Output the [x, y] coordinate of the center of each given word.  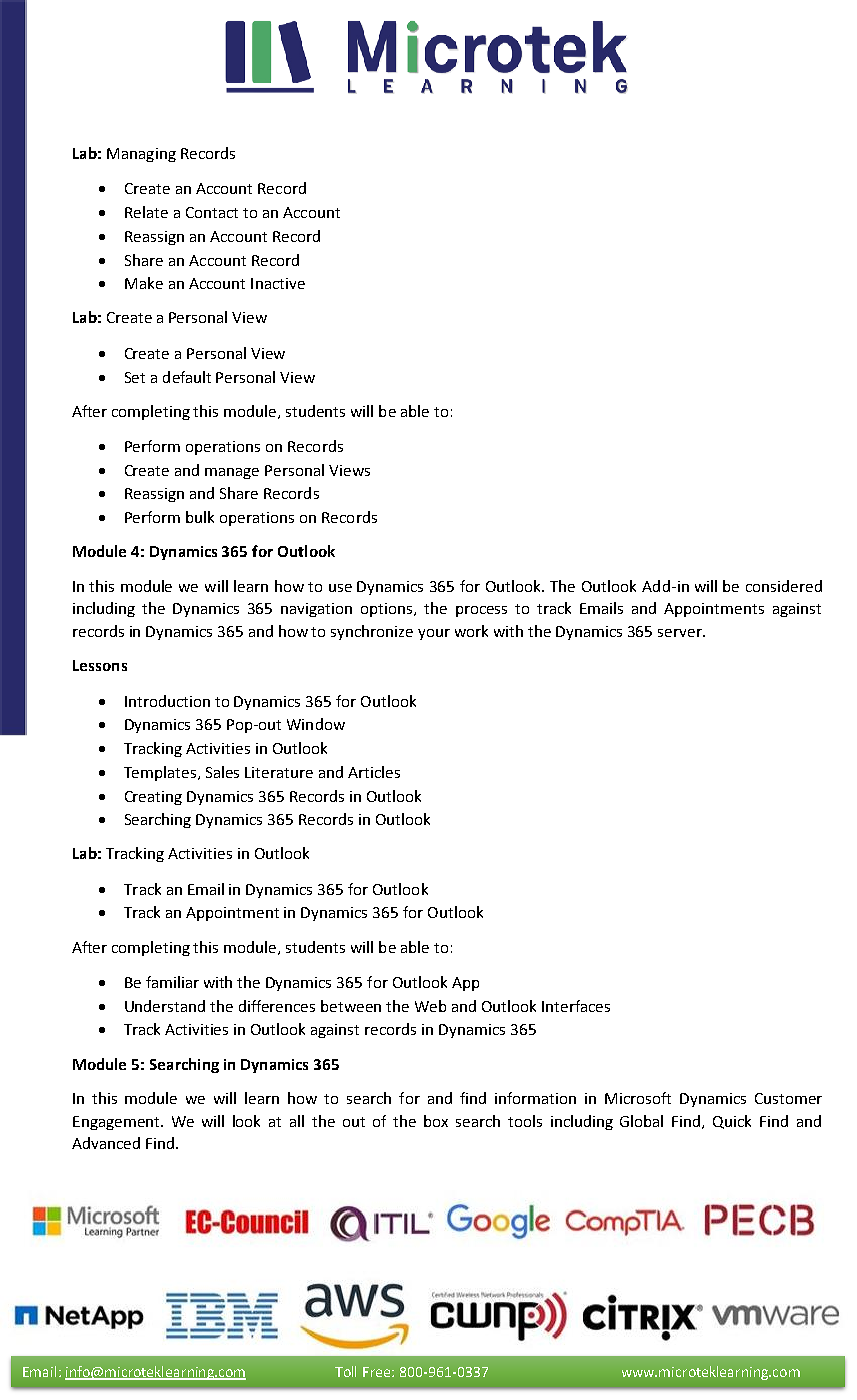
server [681, 633]
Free [378, 1372]
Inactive [278, 283]
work [471, 631]
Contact [212, 212]
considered [784, 586]
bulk [200, 517]
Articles [374, 772]
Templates [161, 773]
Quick [732, 1122]
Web [430, 1006]
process [481, 611]
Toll [345, 1371]
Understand [165, 1006]
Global [641, 1121]
